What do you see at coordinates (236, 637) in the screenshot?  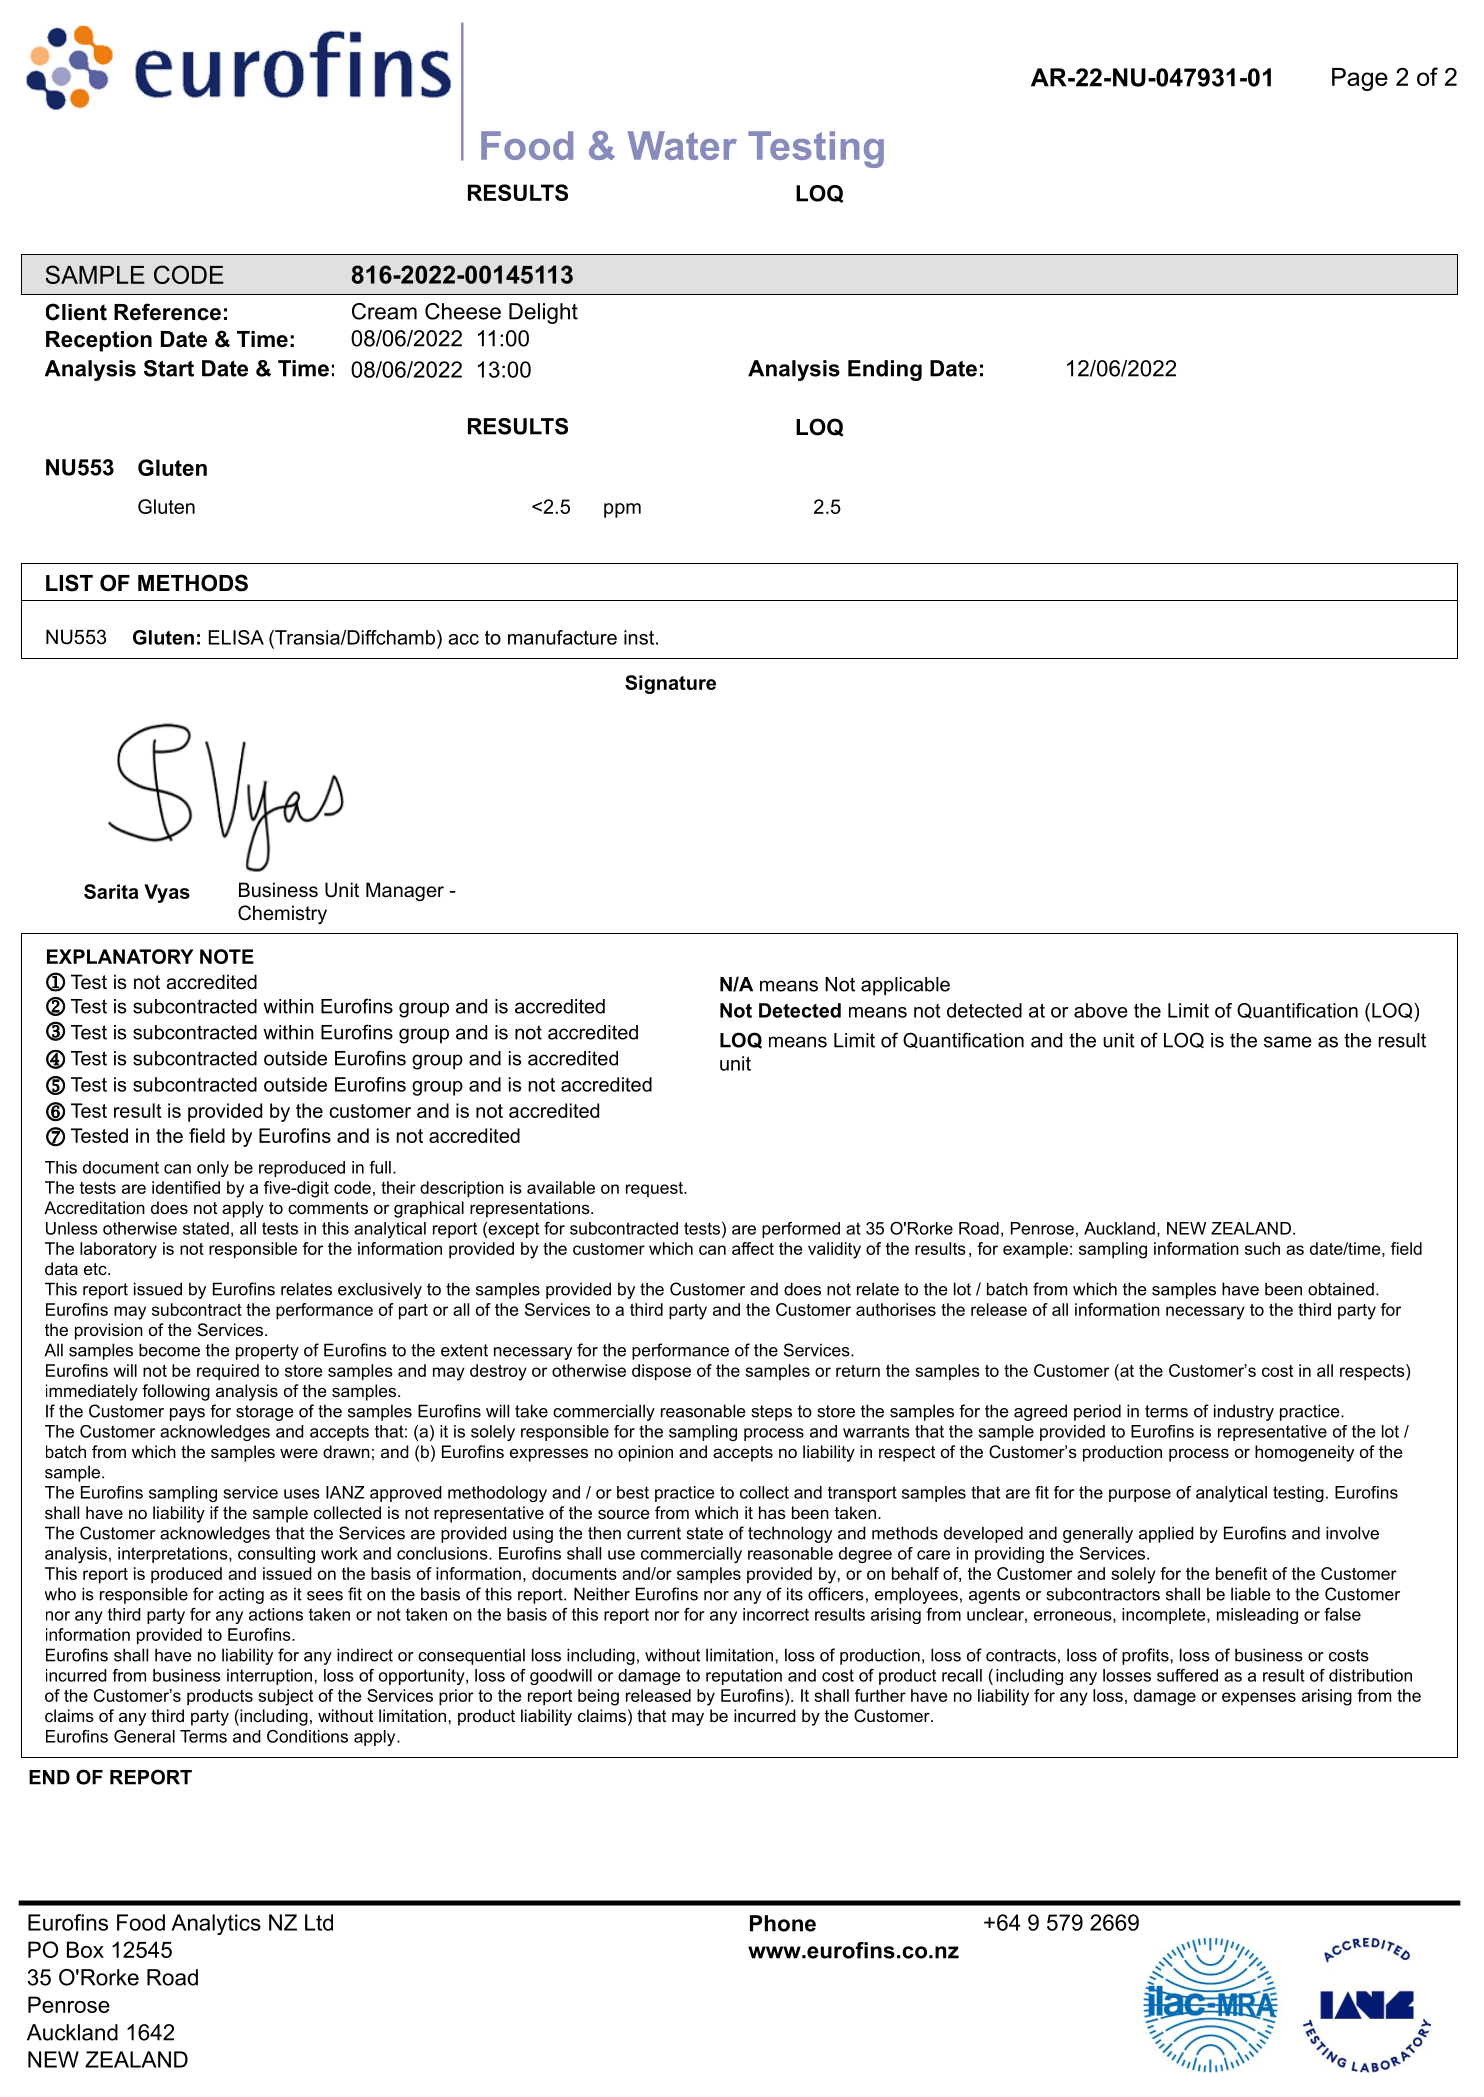 I see `ELISA` at bounding box center [236, 637].
